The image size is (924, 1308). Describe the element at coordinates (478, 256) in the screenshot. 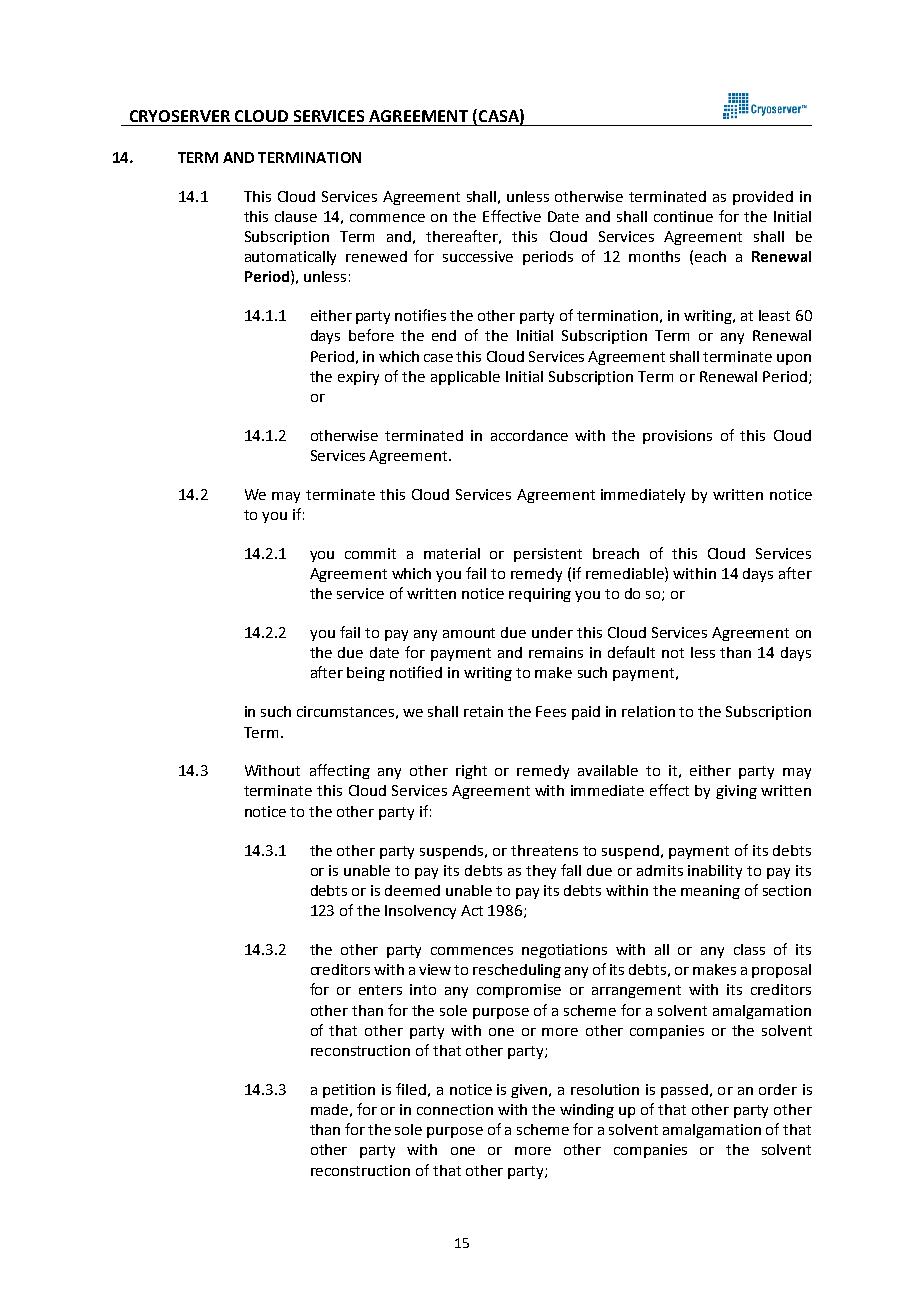

I see `successive` at that location.
